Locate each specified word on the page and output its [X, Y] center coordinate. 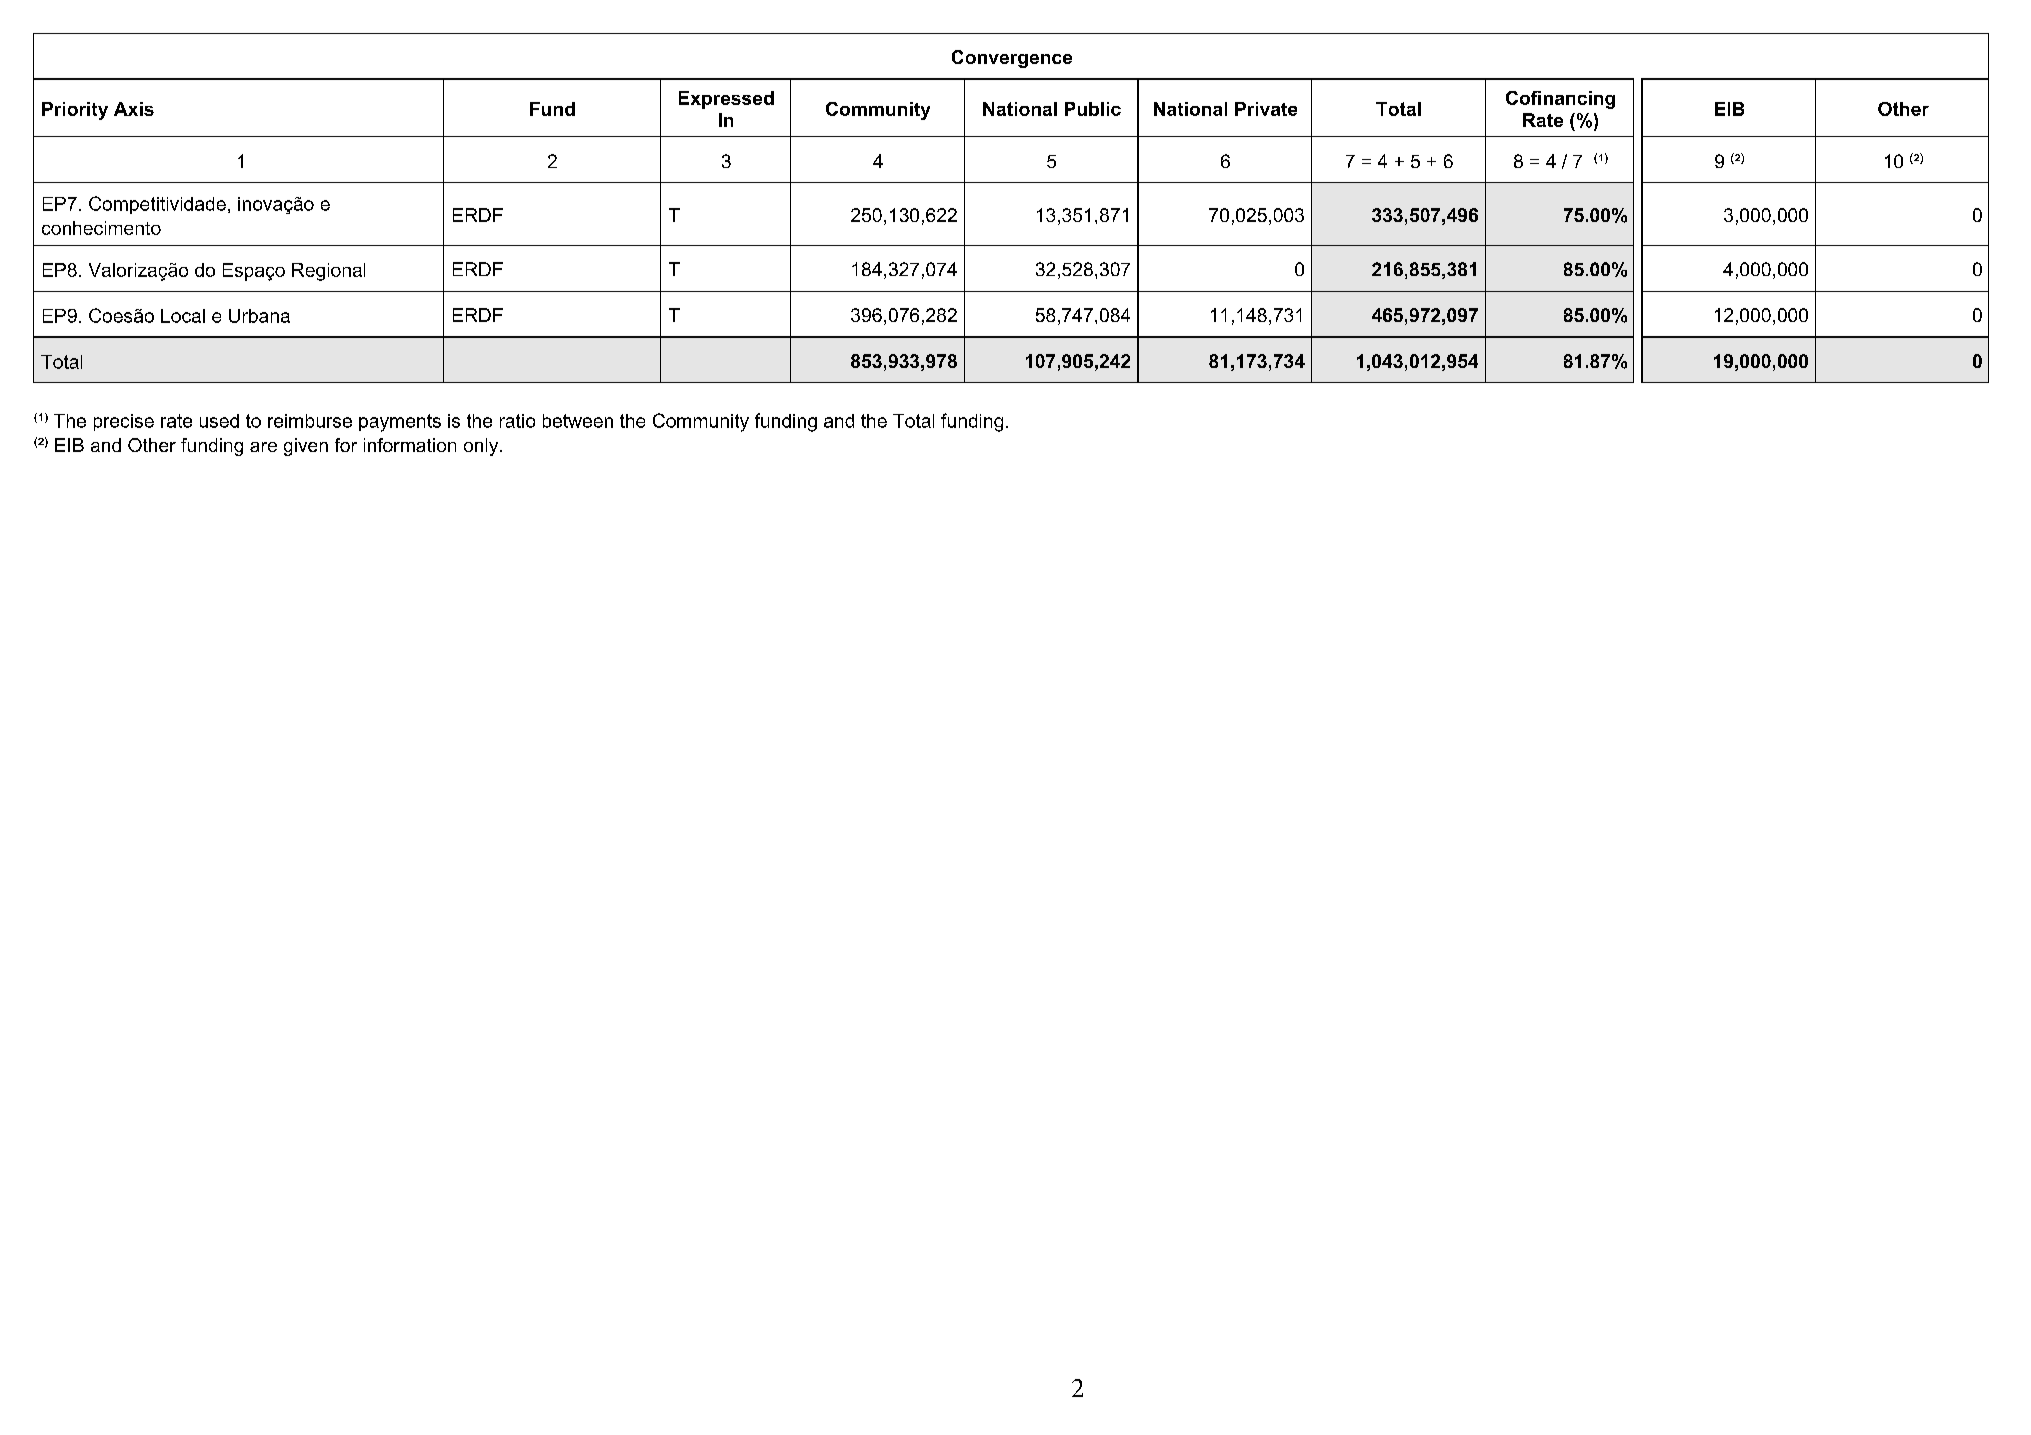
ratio [517, 421]
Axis [134, 109]
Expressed [726, 100]
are [263, 447]
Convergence [1012, 59]
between [578, 421]
